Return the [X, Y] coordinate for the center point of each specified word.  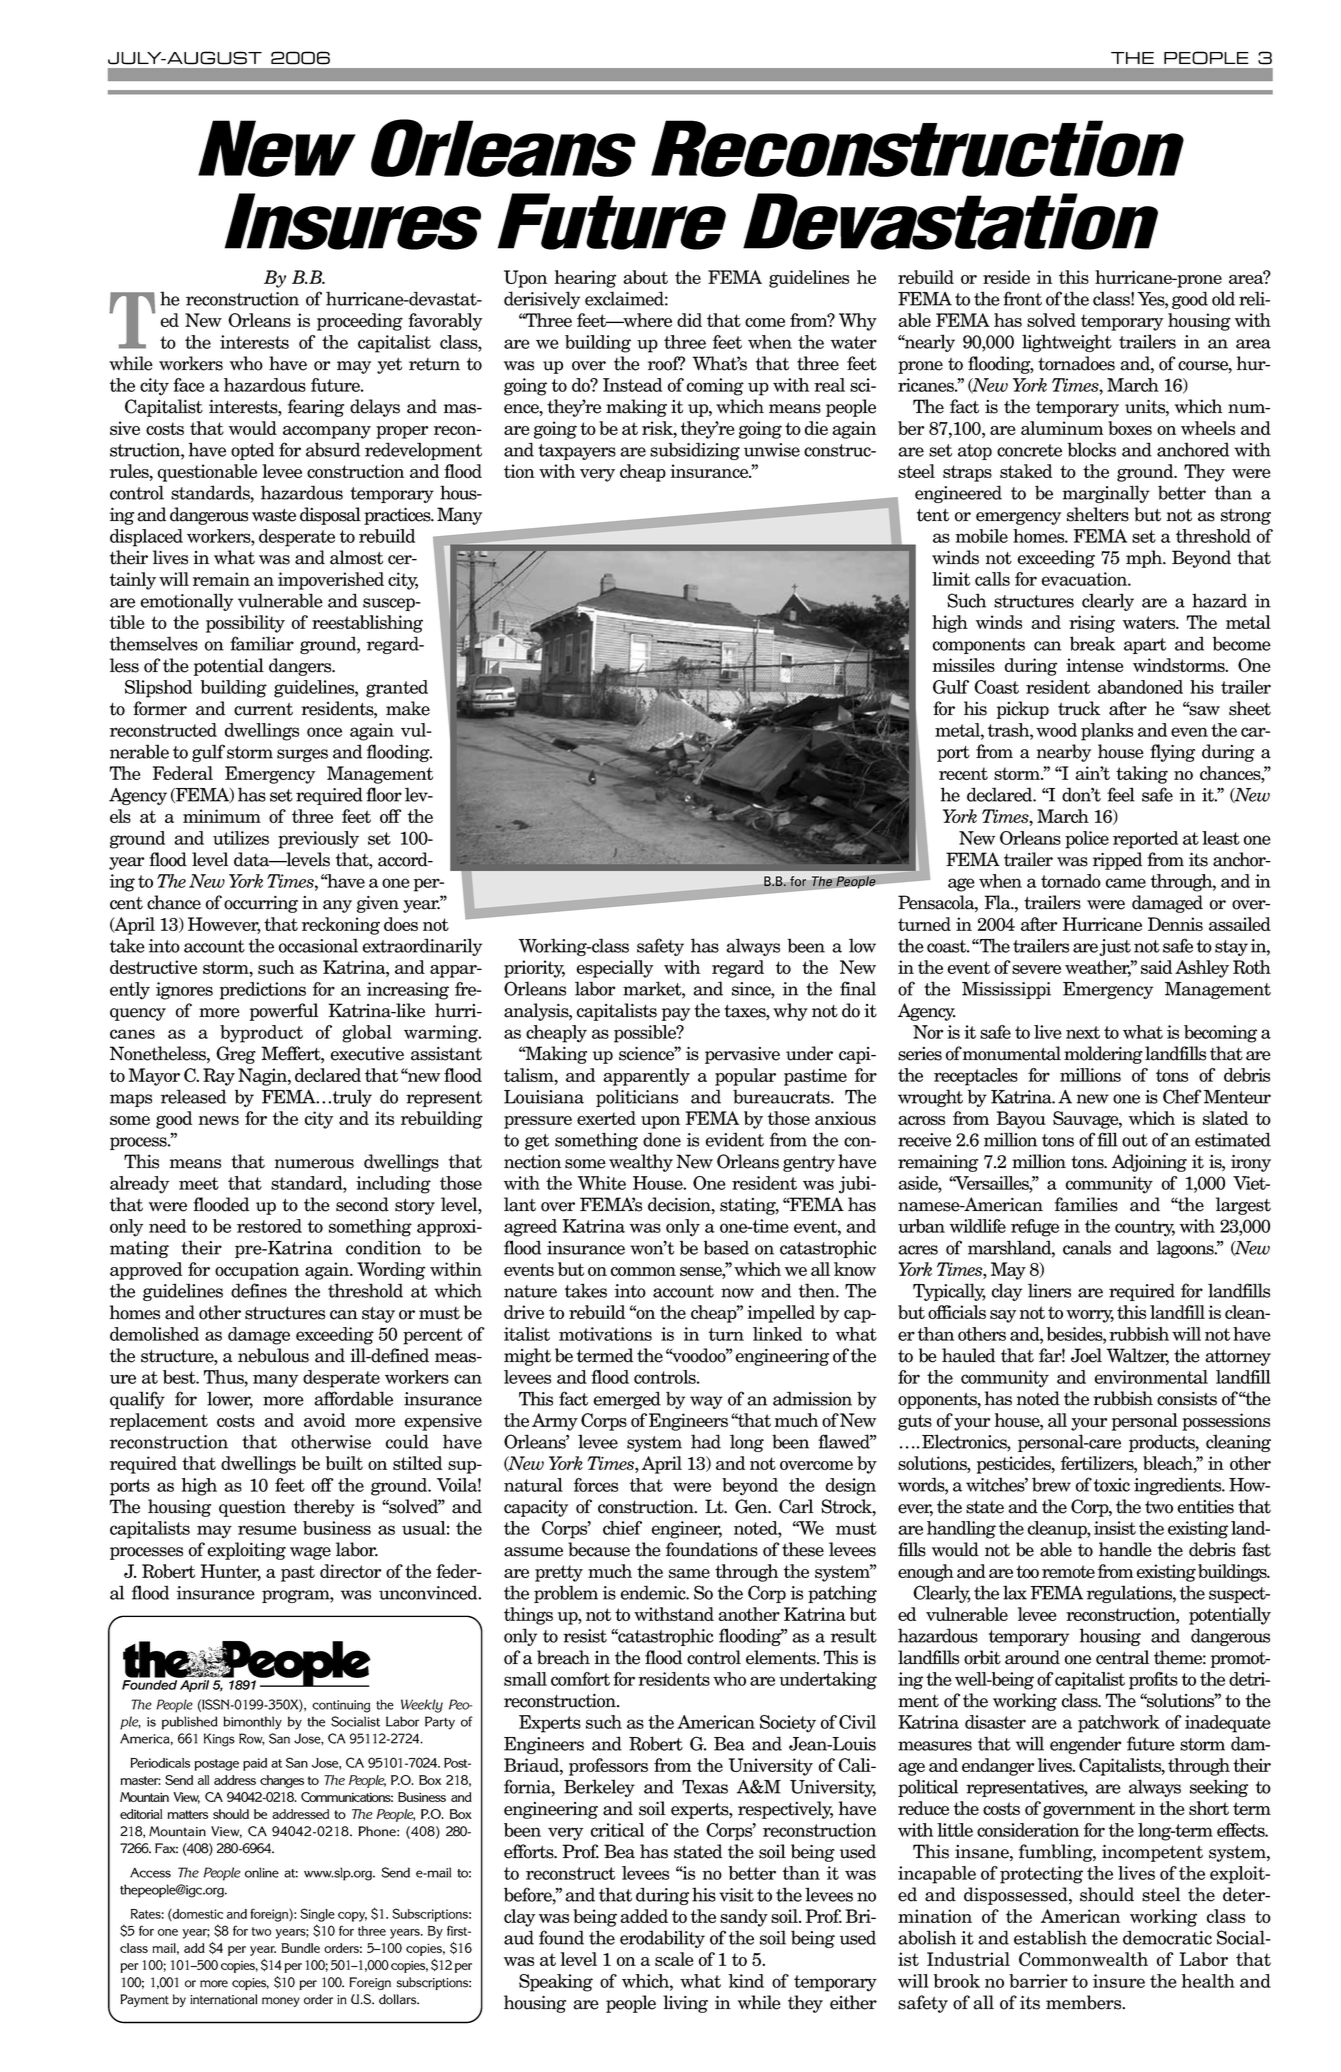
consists [1187, 1398]
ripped [1117, 861]
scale [674, 1959]
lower [230, 1399]
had [706, 1441]
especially [614, 969]
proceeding [360, 322]
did [689, 320]
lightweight [1067, 343]
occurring [261, 904]
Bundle [300, 1948]
